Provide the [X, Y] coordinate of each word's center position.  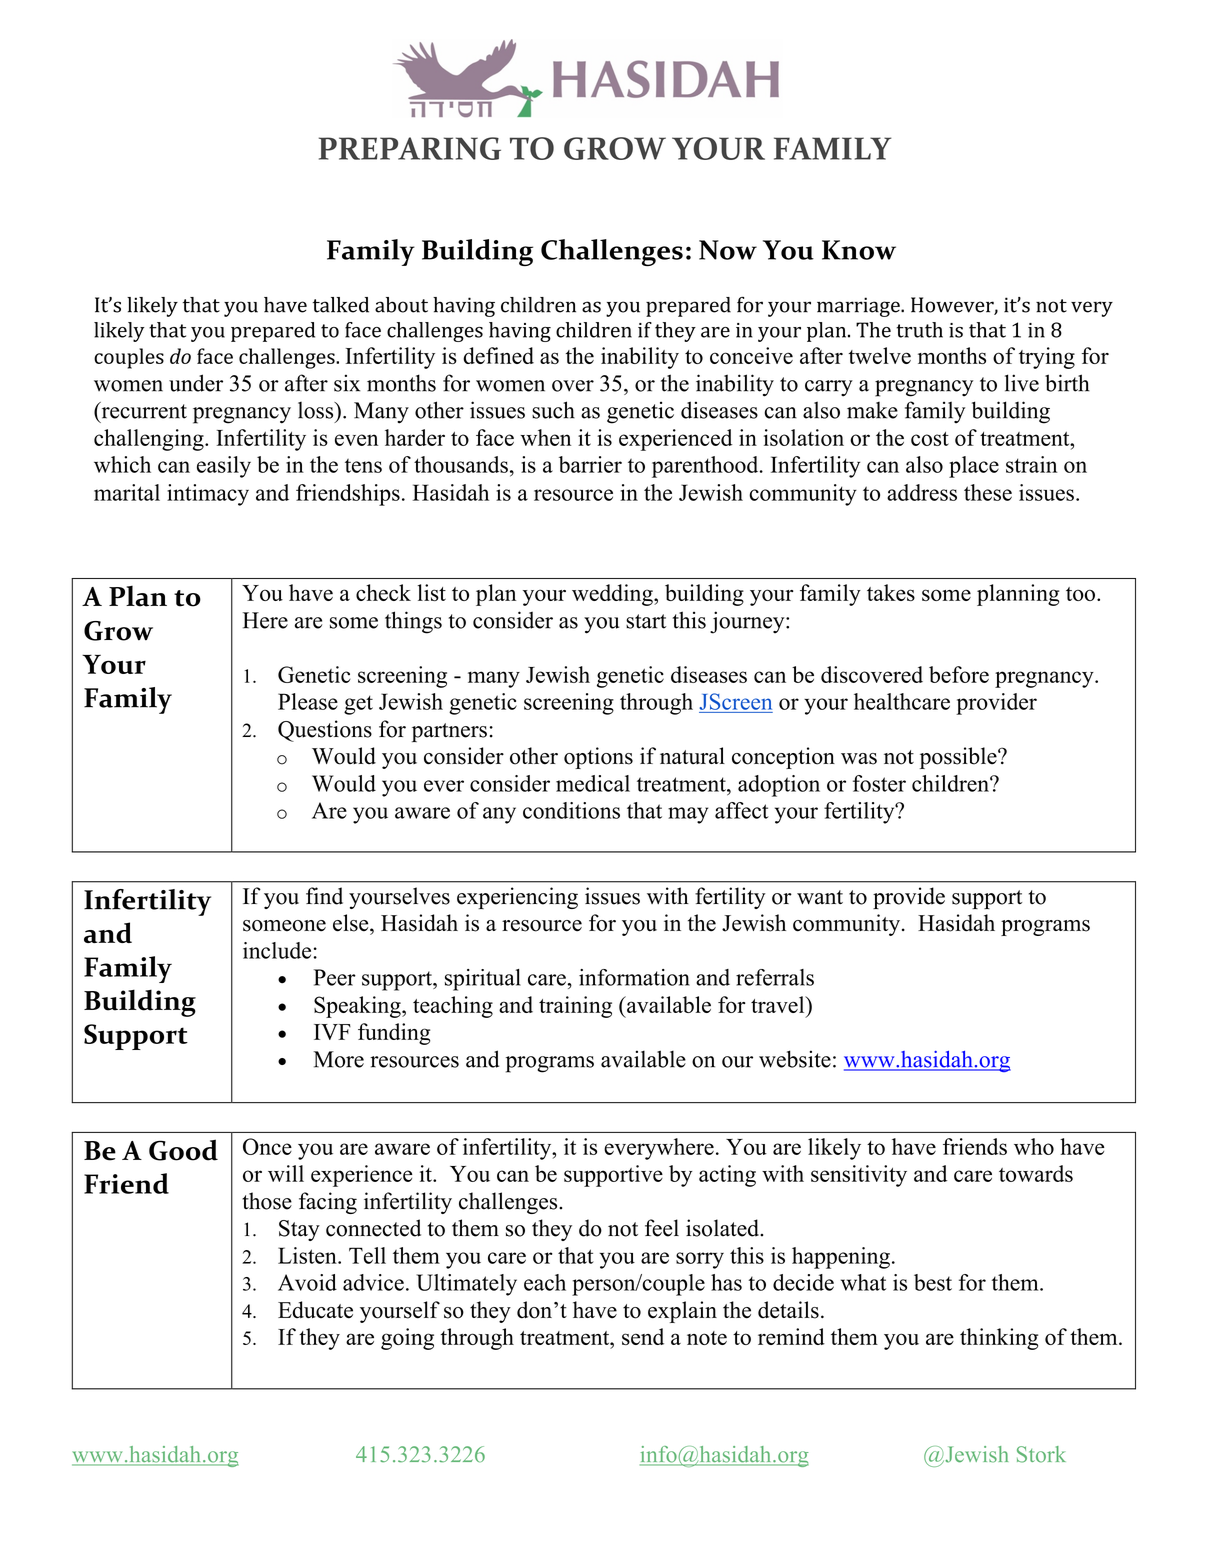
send [643, 1336]
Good [183, 1150]
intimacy [208, 495]
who [1034, 1146]
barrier [590, 464]
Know [859, 250]
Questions [325, 731]
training [575, 1007]
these [988, 492]
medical [593, 783]
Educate [315, 1310]
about [401, 305]
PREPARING [410, 148]
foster [879, 783]
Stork [1041, 1454]
